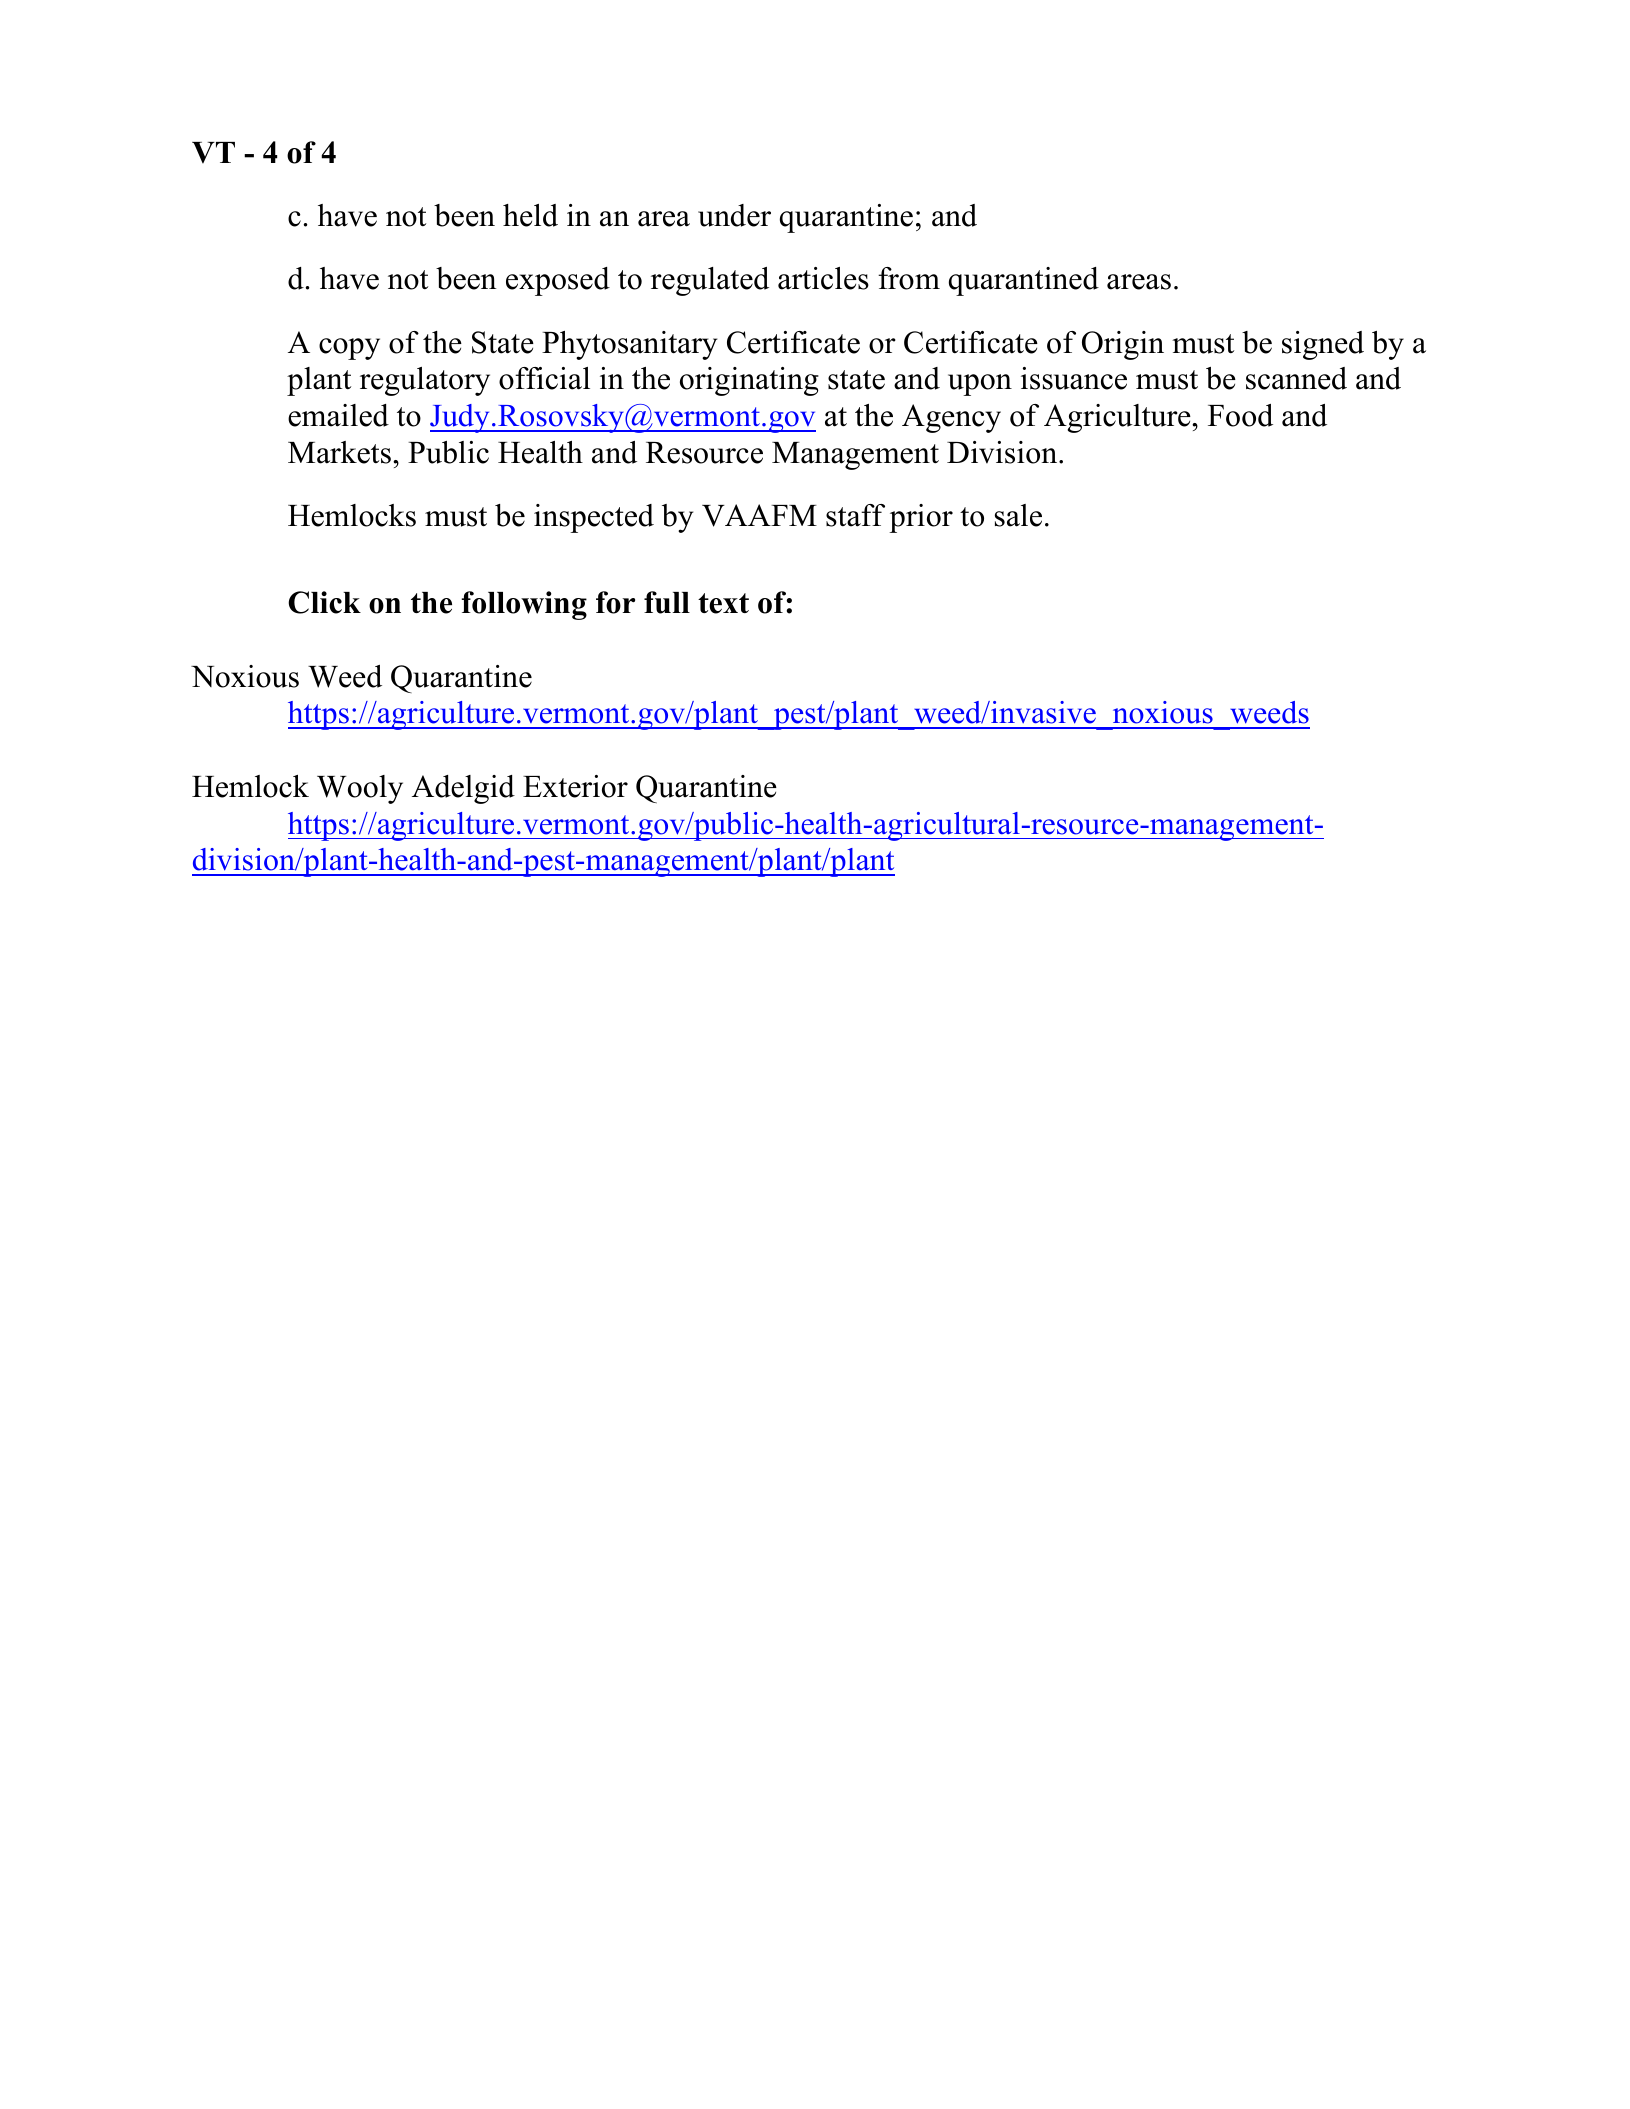  Describe the element at coordinates (594, 518) in the image. I see `inspected` at that location.
